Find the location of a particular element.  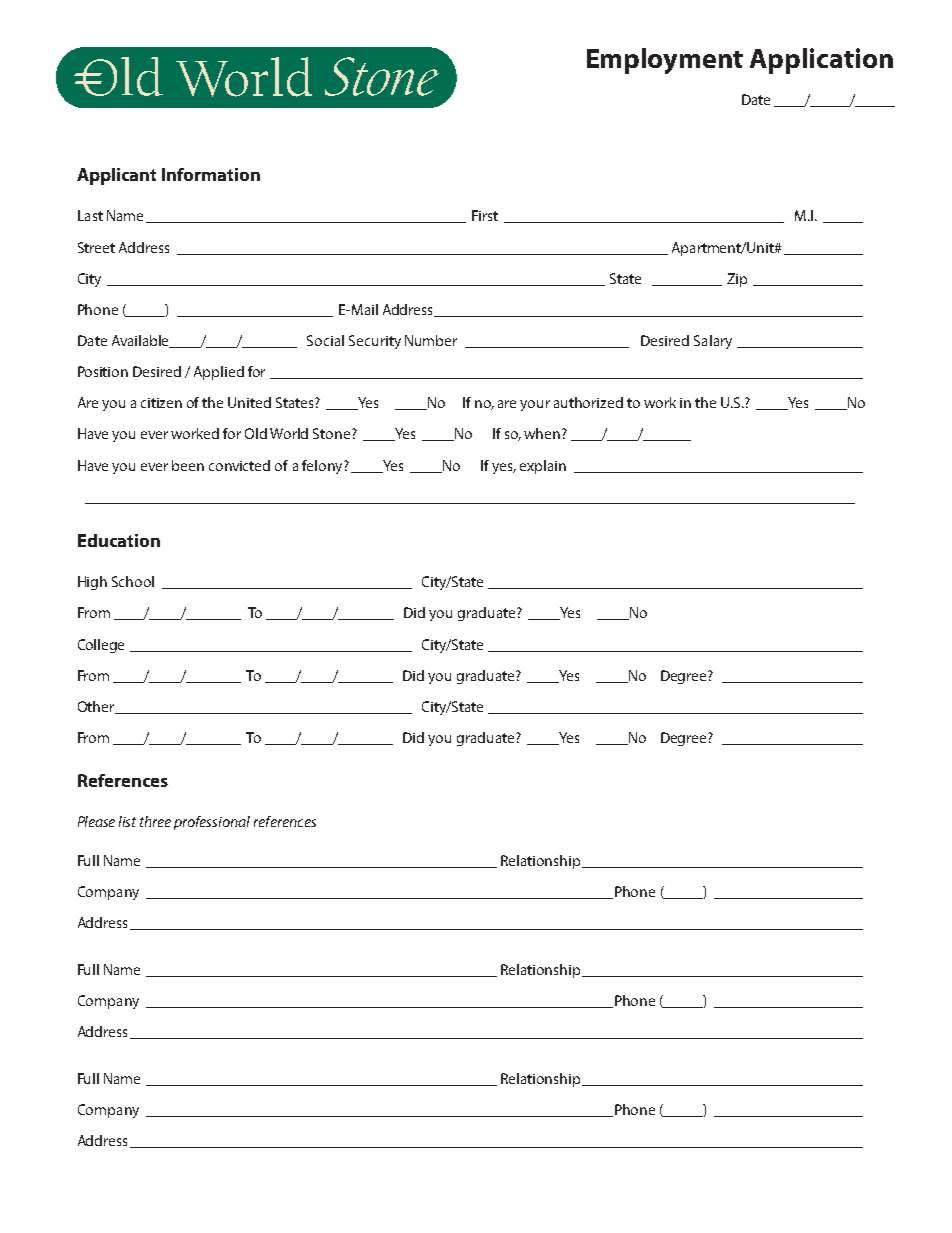

list is located at coordinates (127, 821).
